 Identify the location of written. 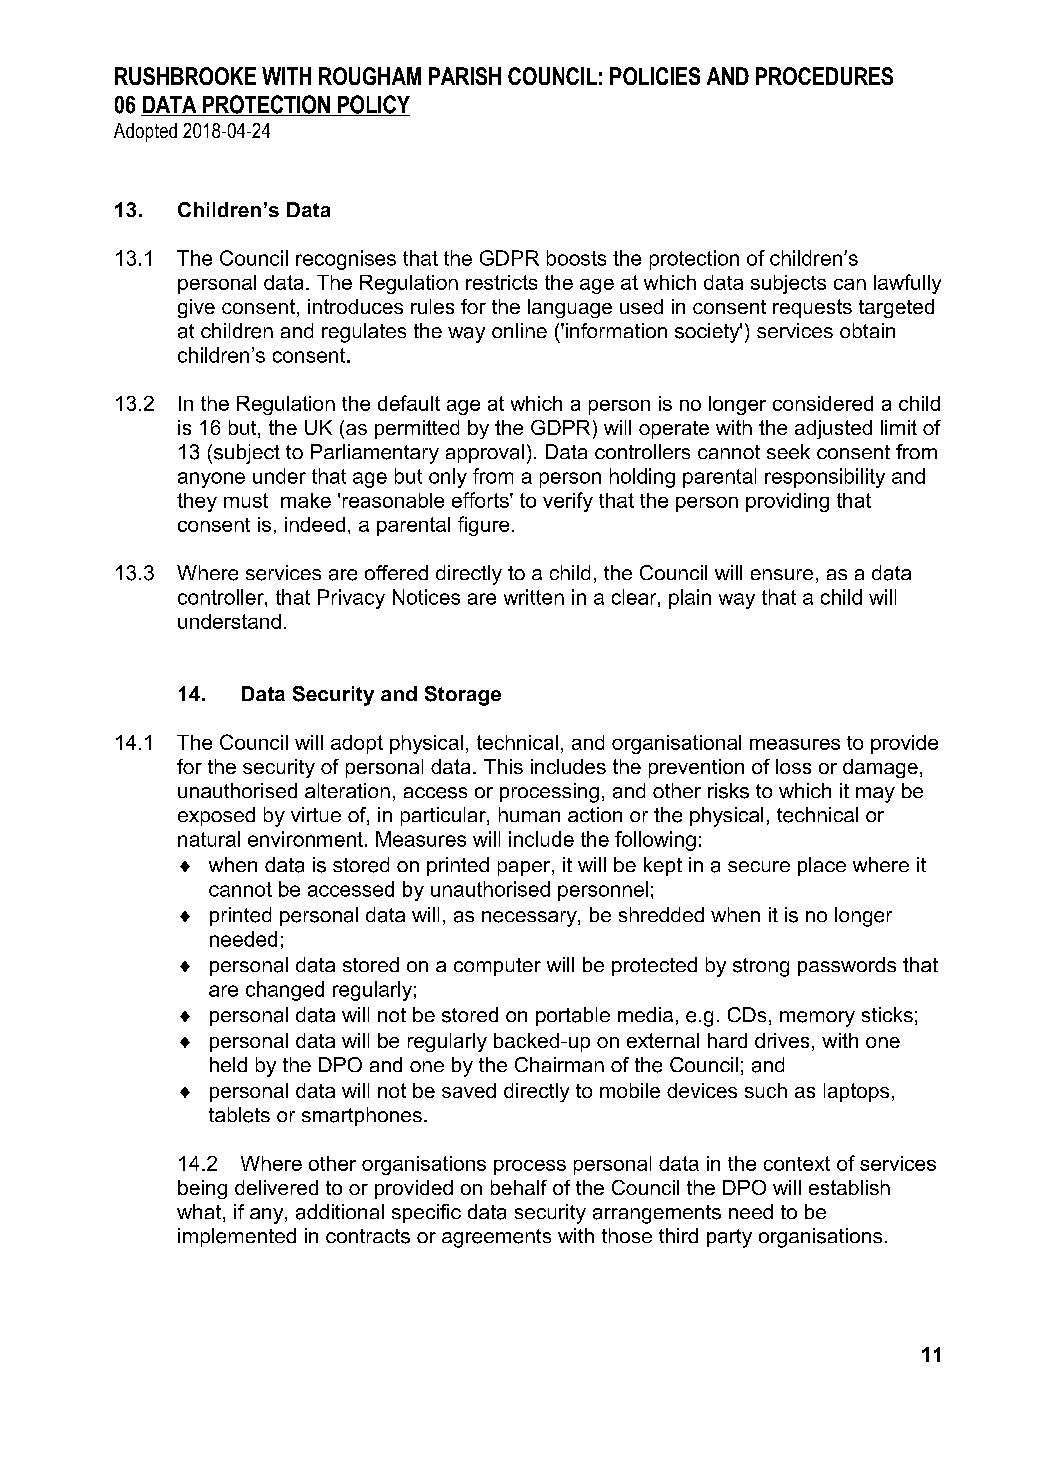
(534, 597).
